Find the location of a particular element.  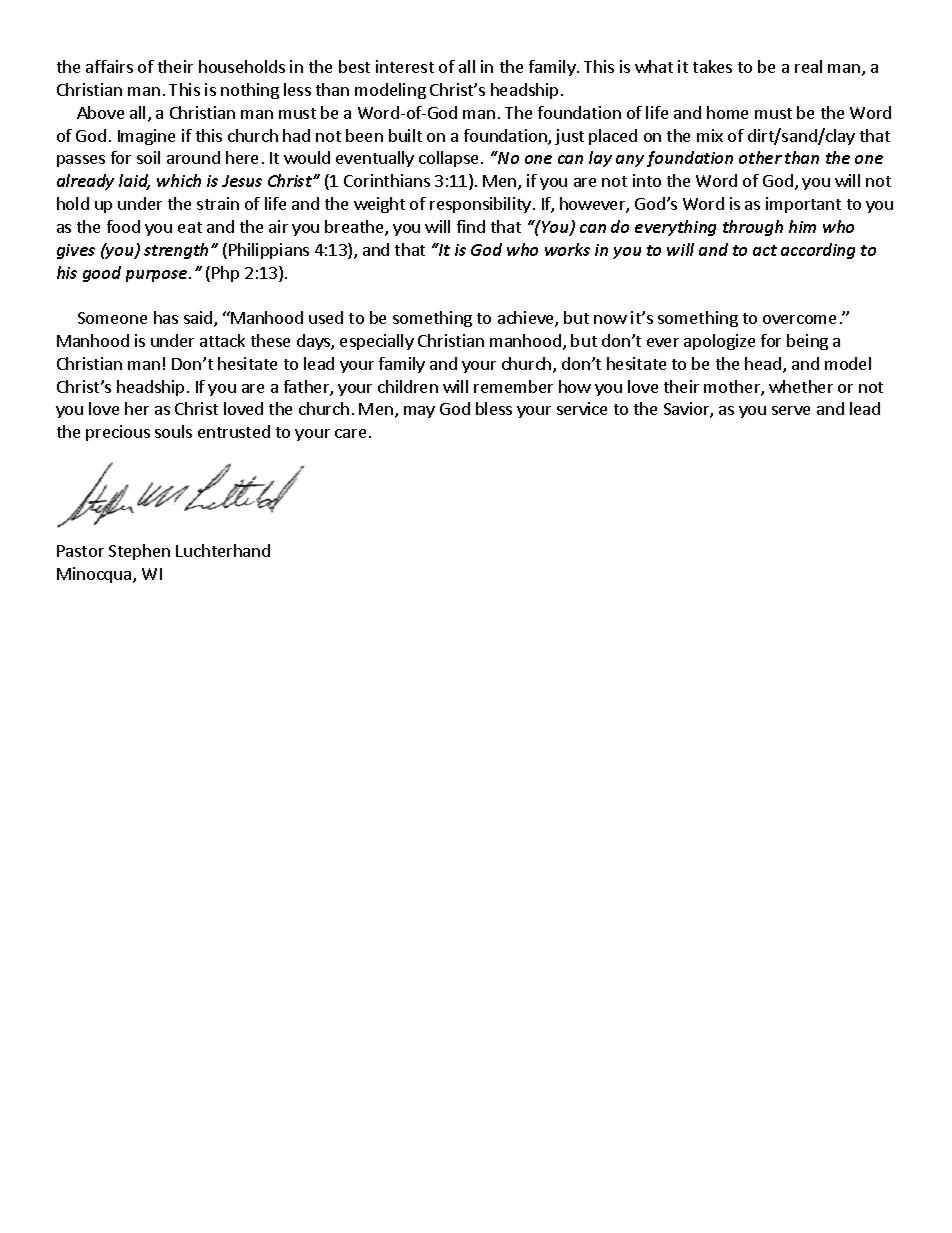

affairs is located at coordinates (109, 66).
